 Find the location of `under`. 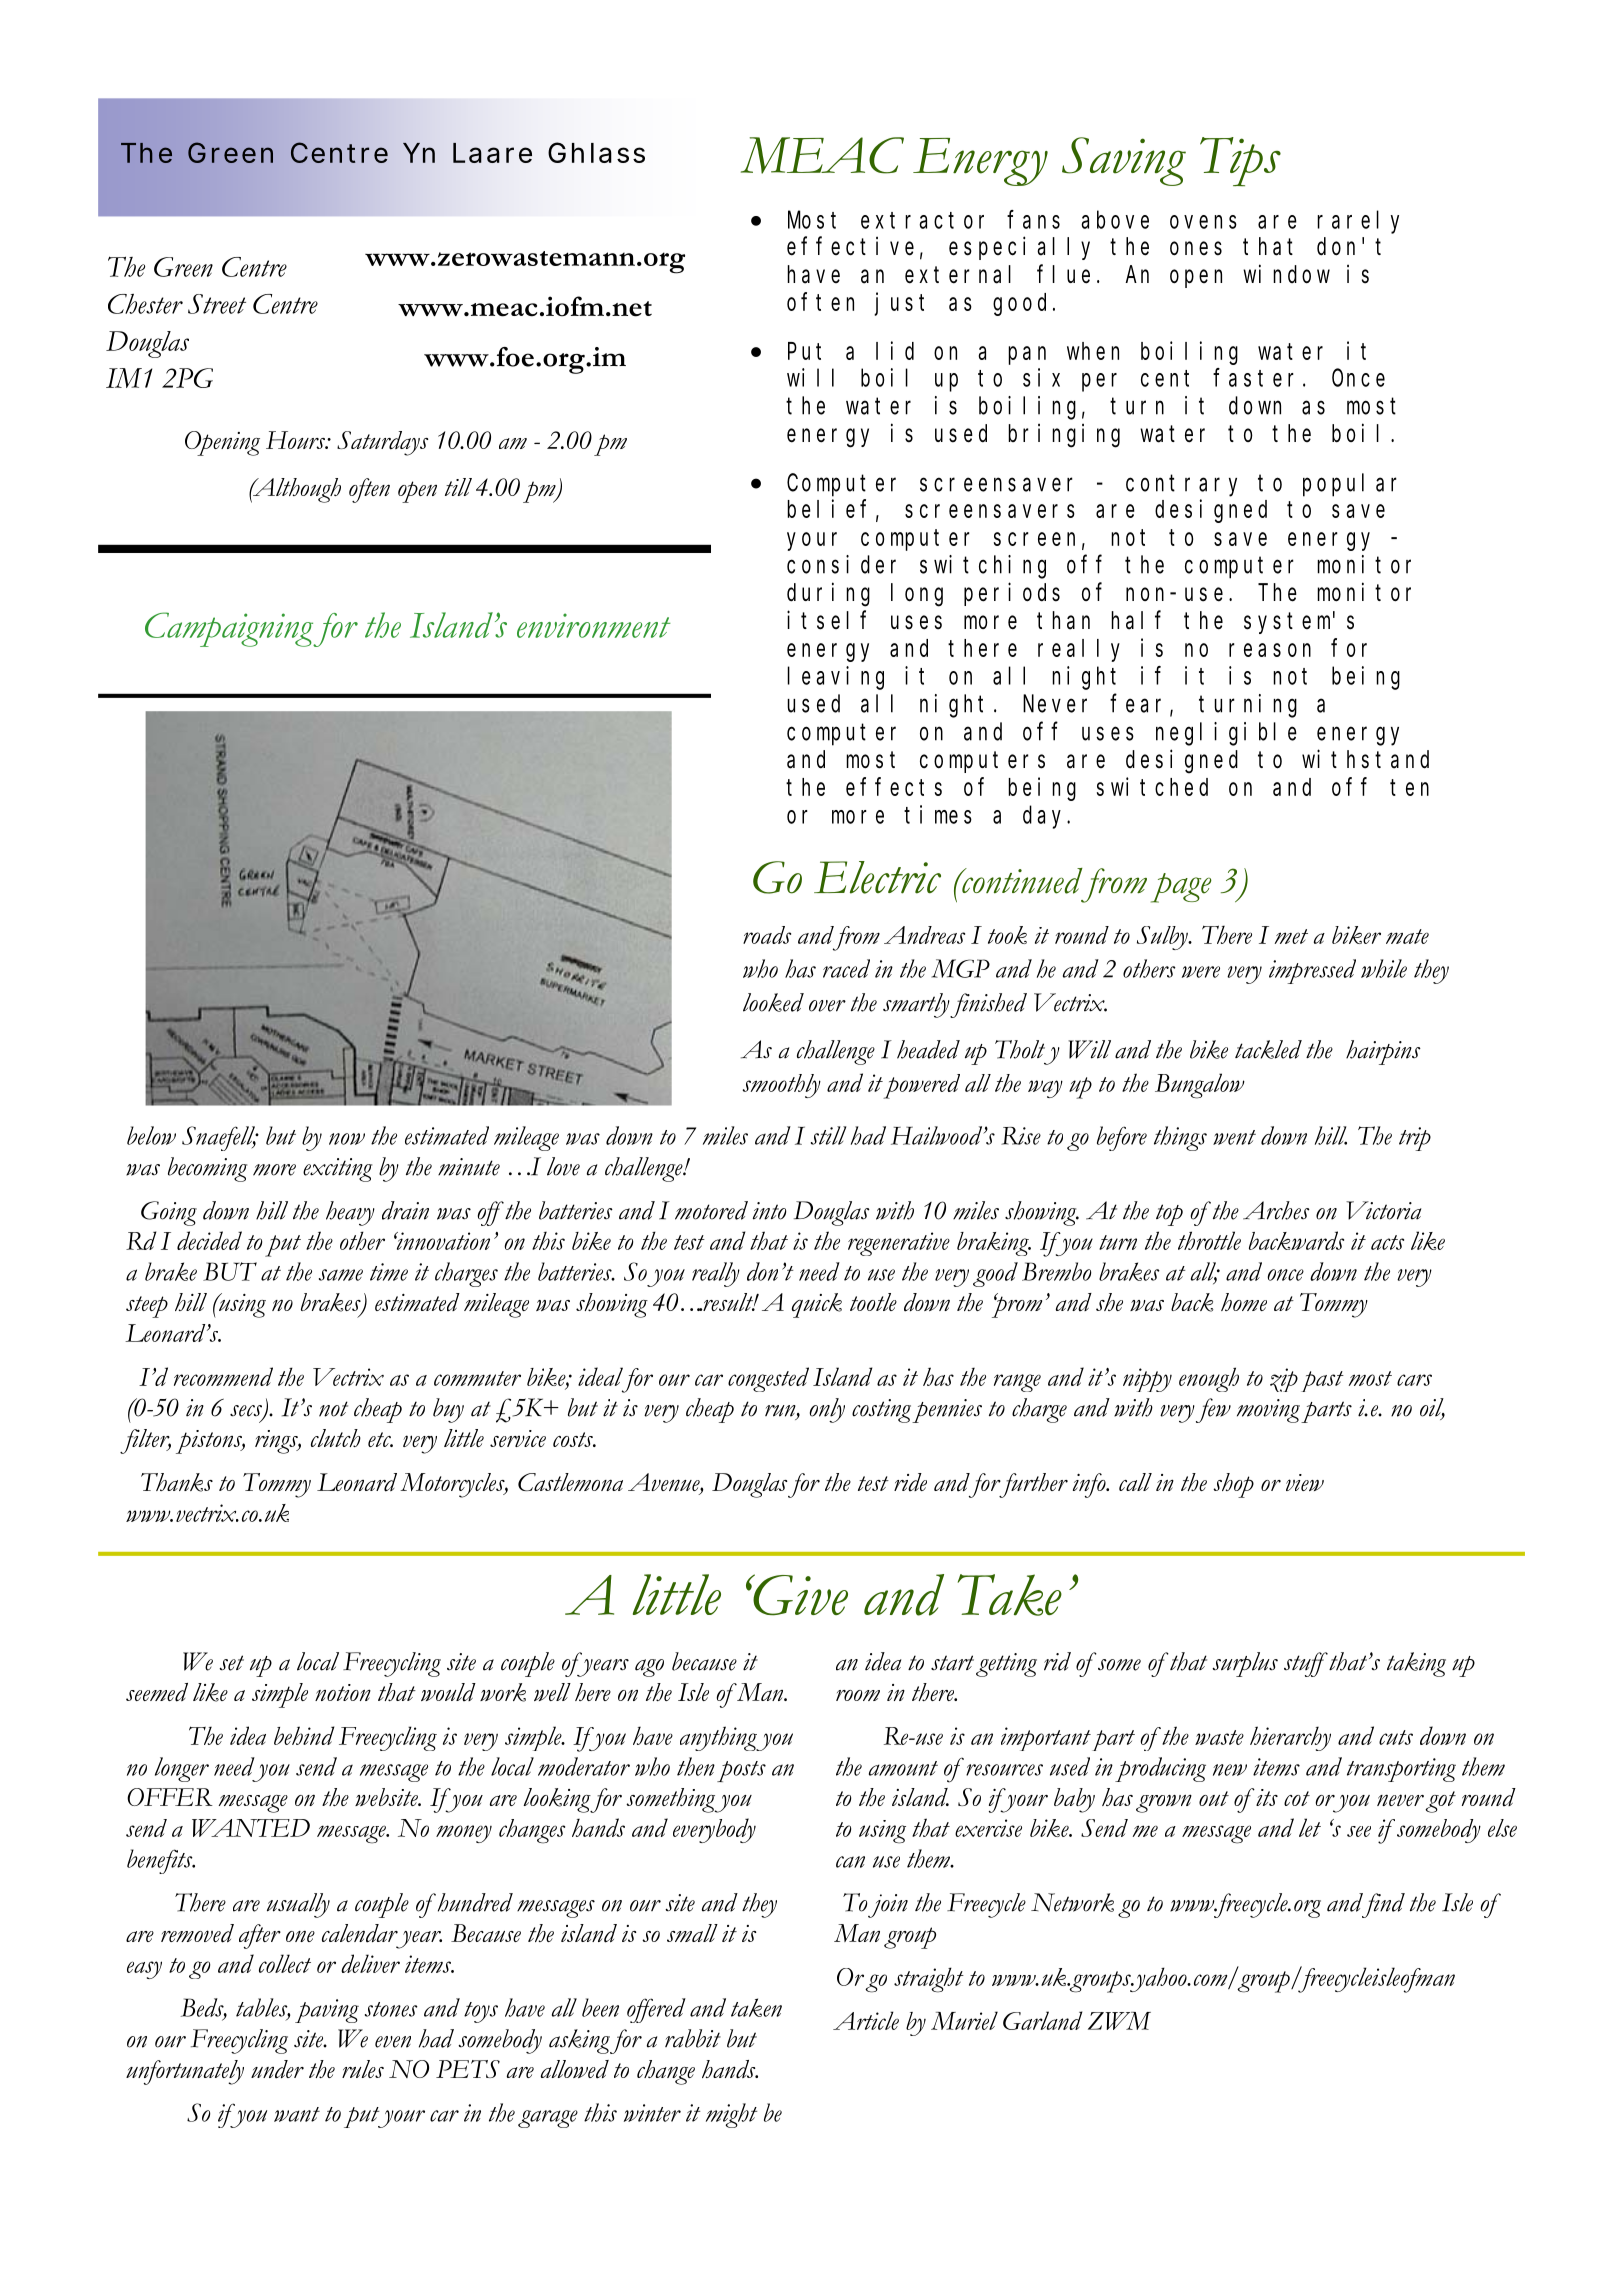

under is located at coordinates (277, 2069).
